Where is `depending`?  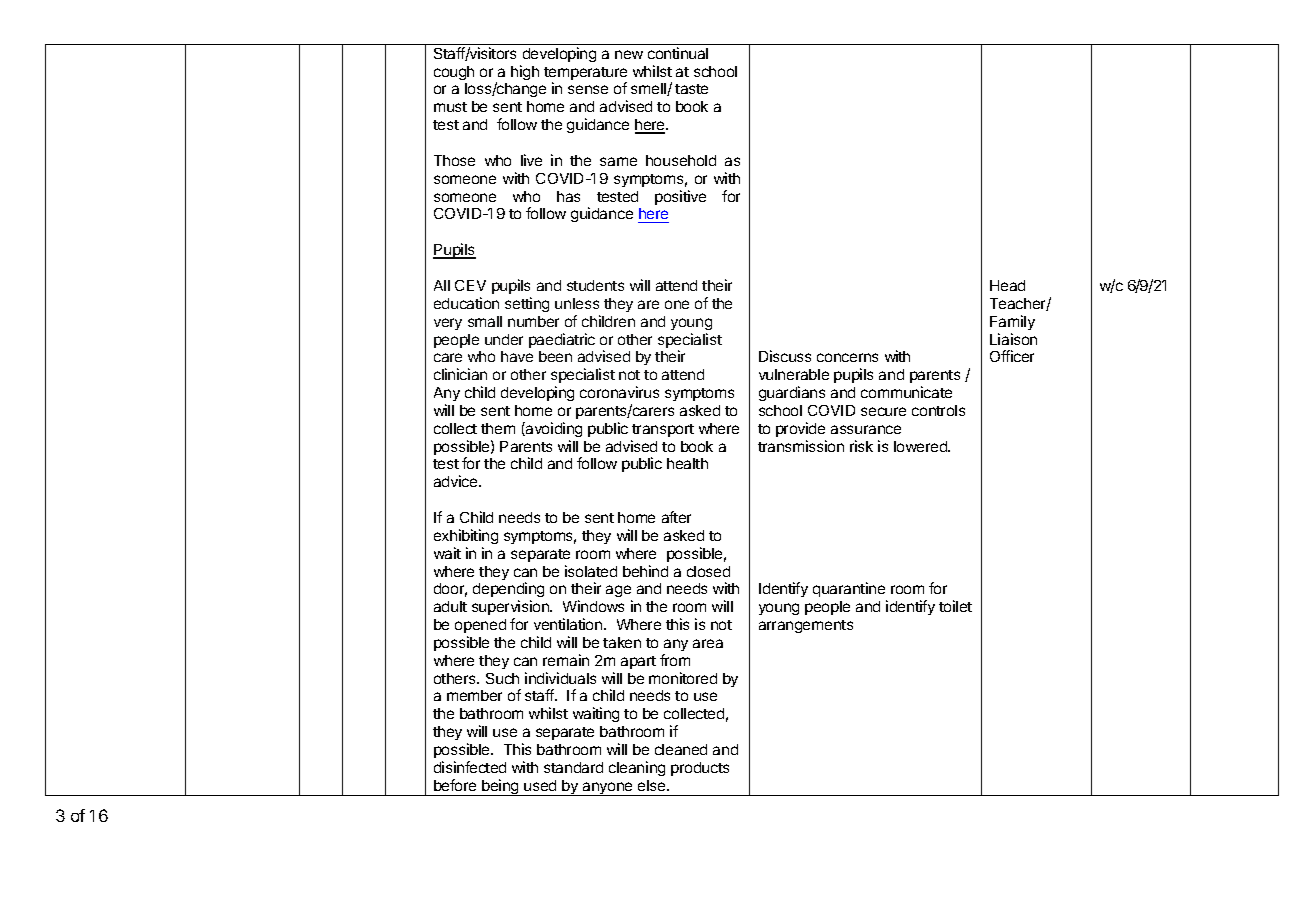
depending is located at coordinates (508, 591).
